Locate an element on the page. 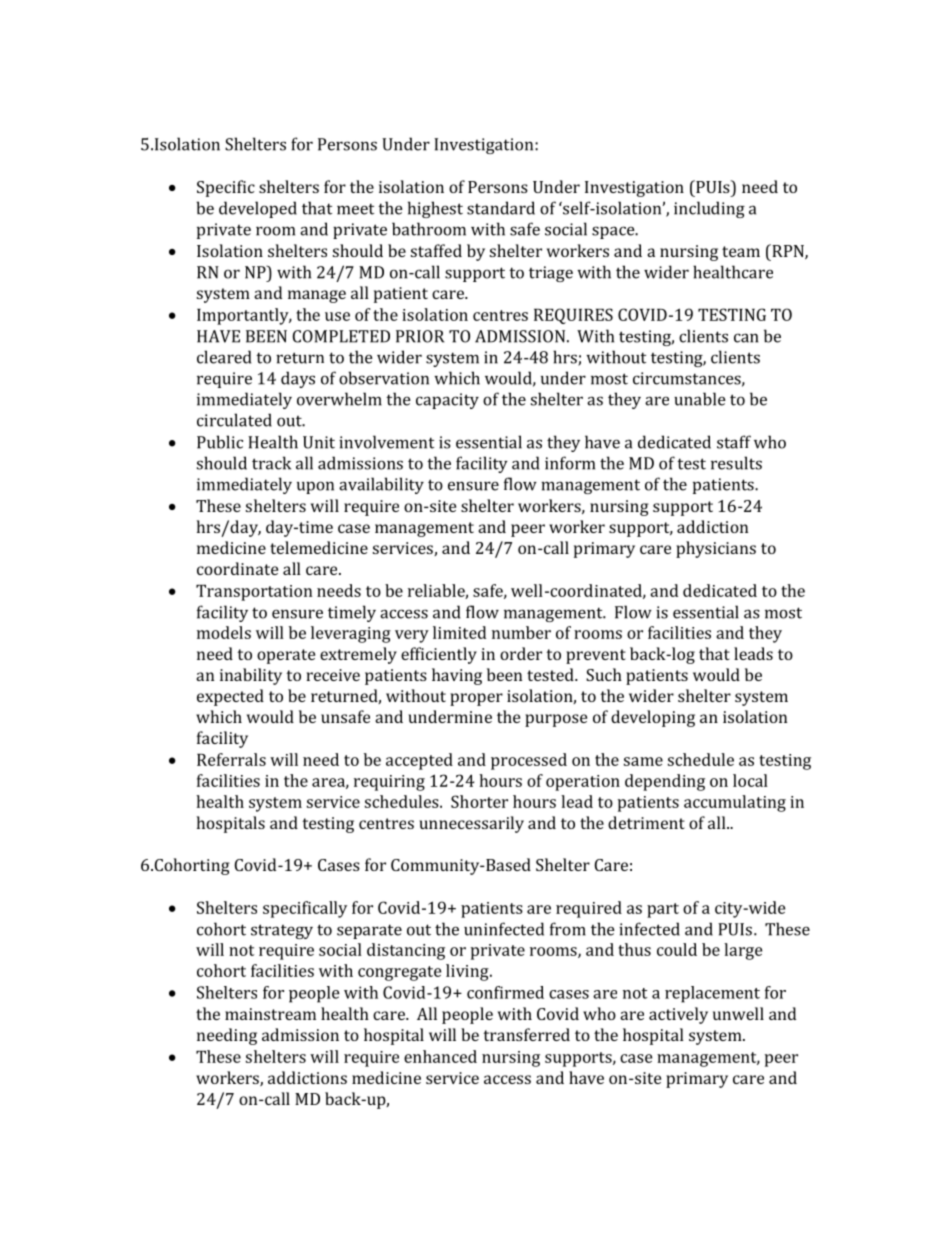  results is located at coordinates (736, 463).
